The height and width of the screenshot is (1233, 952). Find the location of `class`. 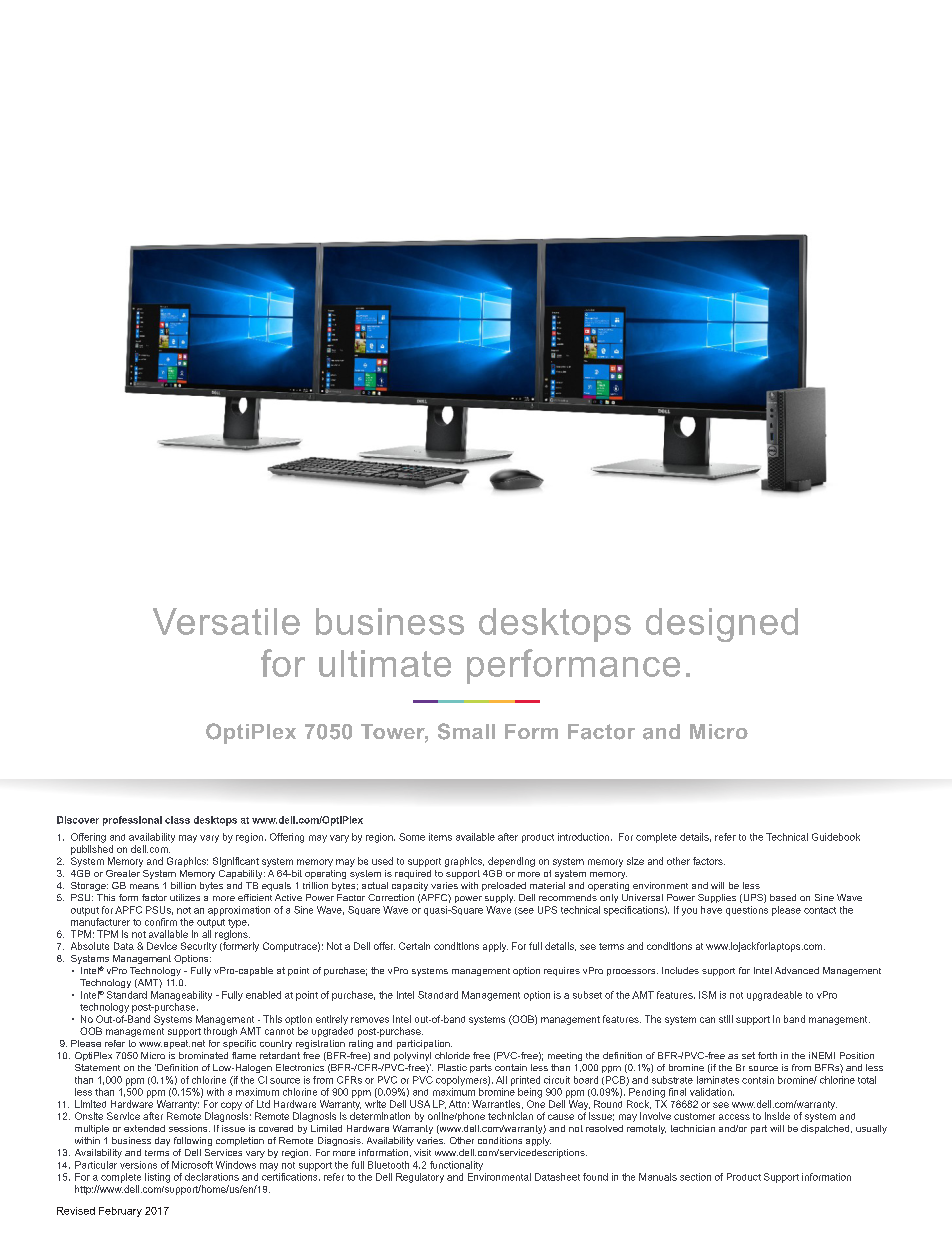

class is located at coordinates (177, 820).
